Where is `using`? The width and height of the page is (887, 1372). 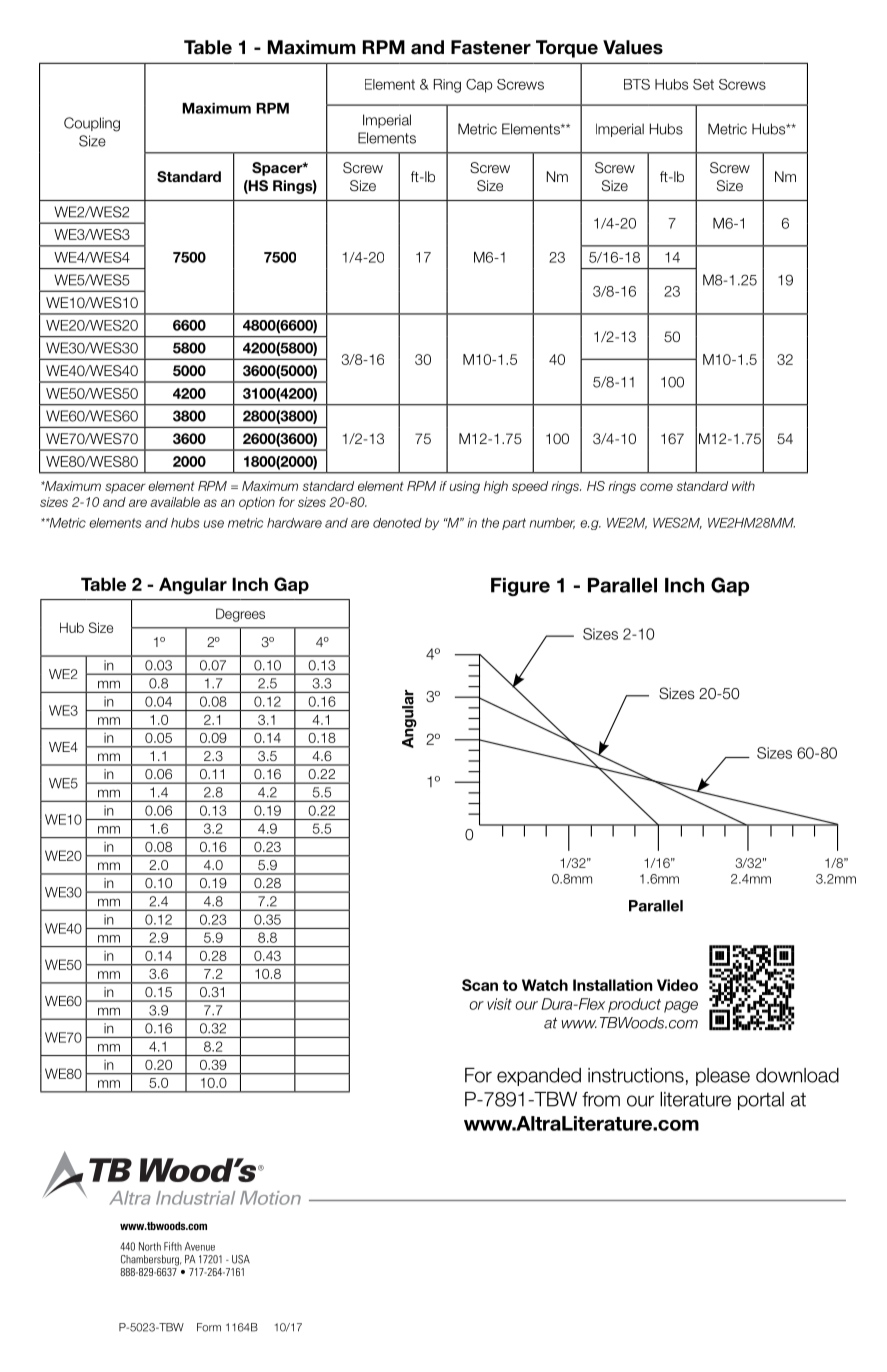 using is located at coordinates (465, 487).
